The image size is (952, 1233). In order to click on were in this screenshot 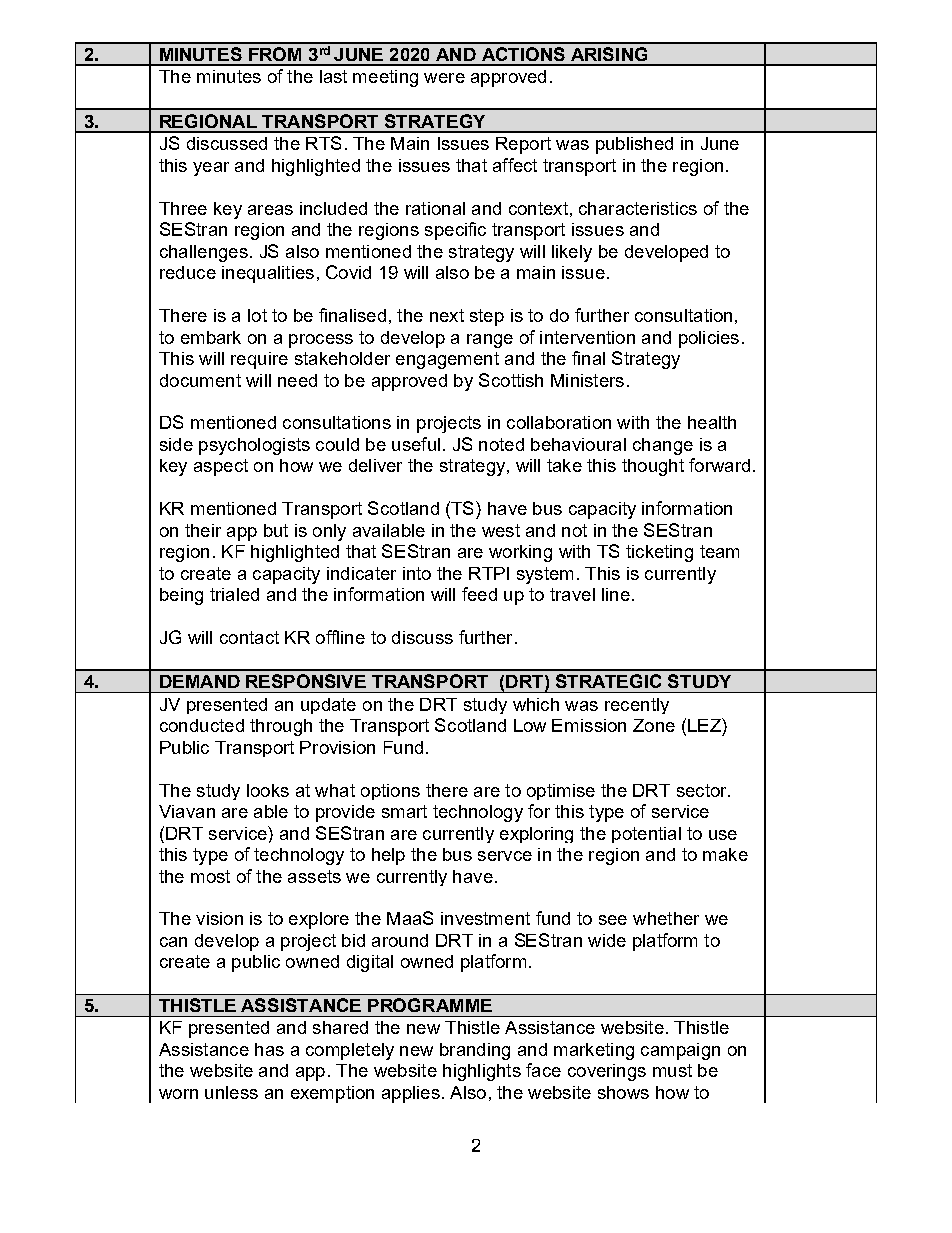, I will do `click(444, 78)`.
